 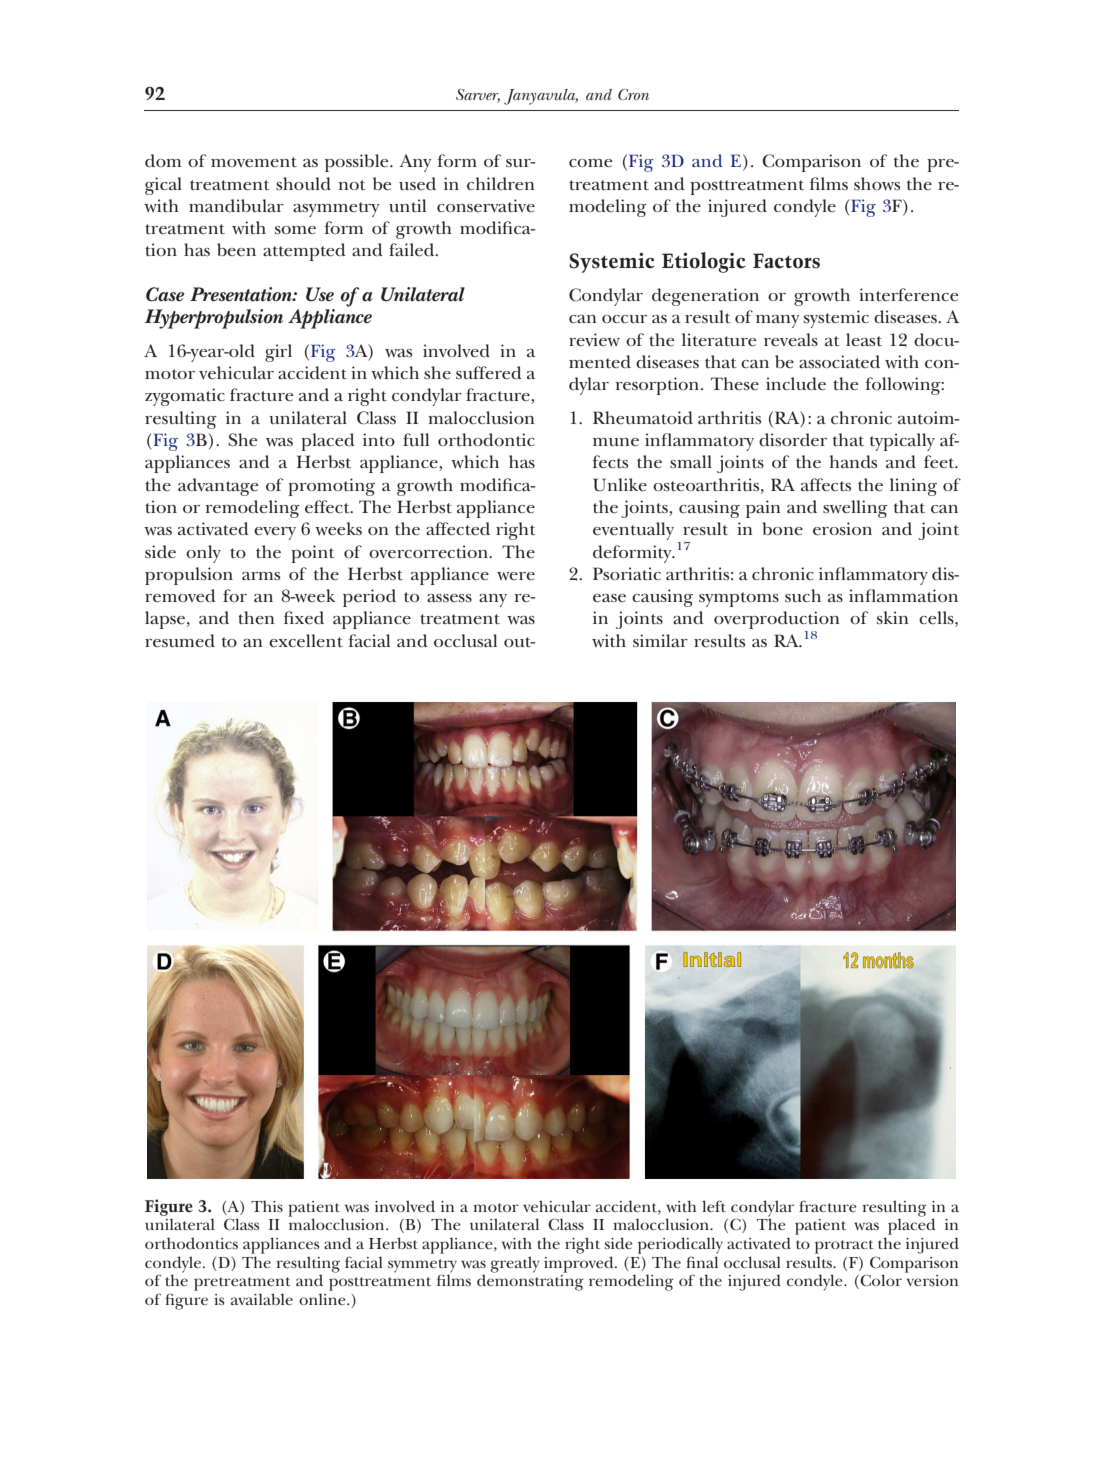 I want to click on skin, so click(x=893, y=617).
